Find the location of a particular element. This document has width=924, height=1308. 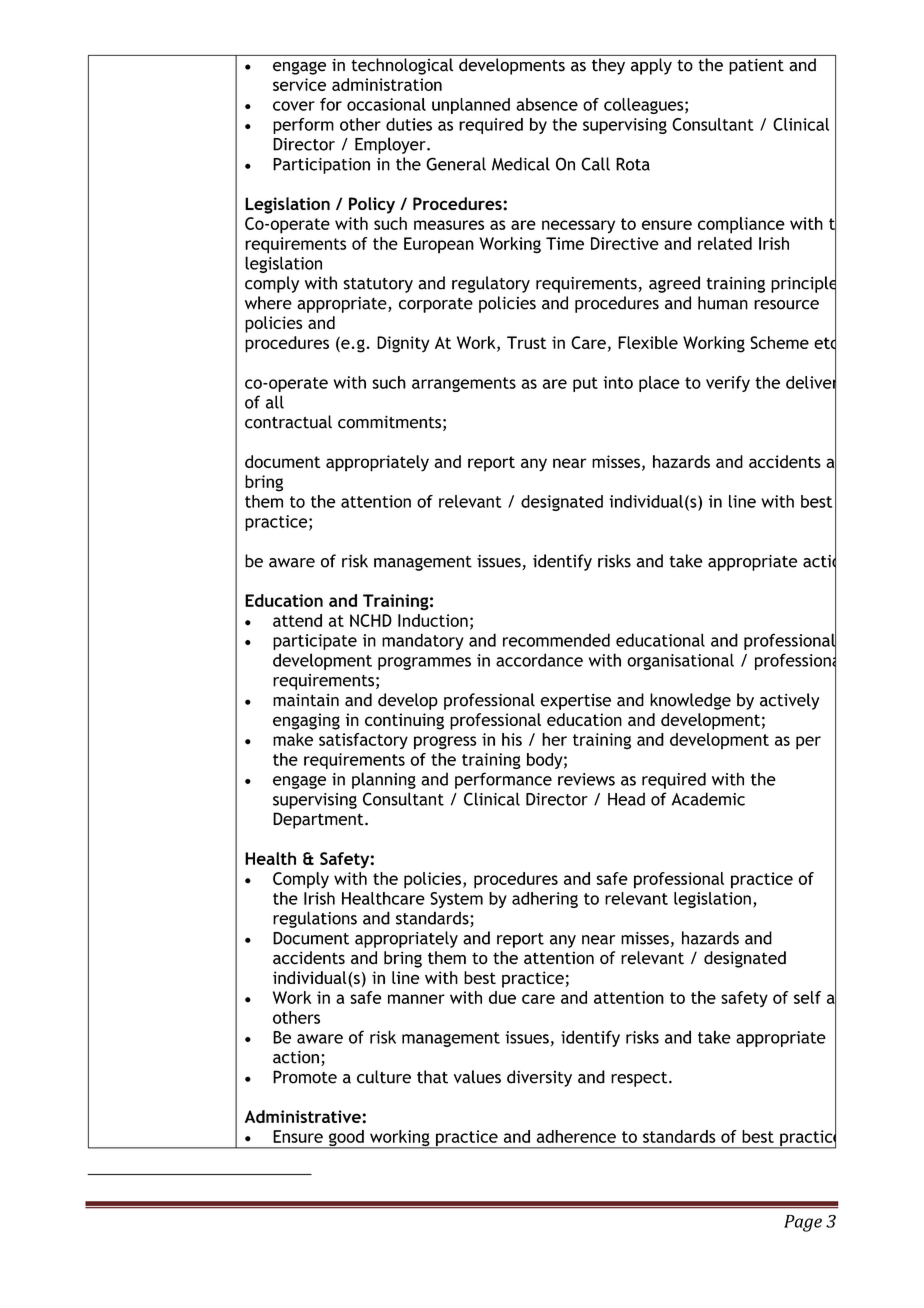

due is located at coordinates (502, 997).
